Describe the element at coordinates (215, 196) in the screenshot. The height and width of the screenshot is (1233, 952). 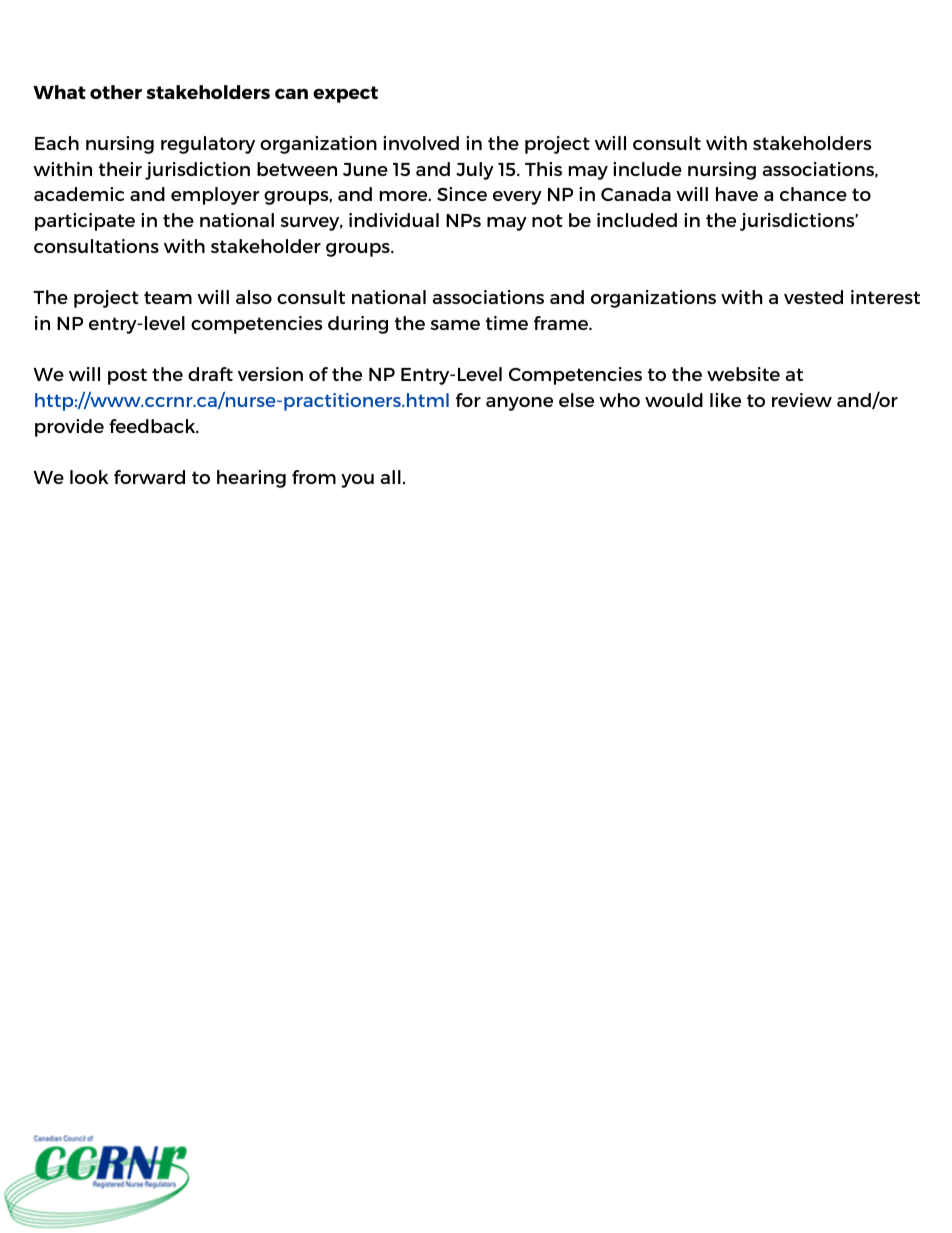
I see `employer` at that location.
